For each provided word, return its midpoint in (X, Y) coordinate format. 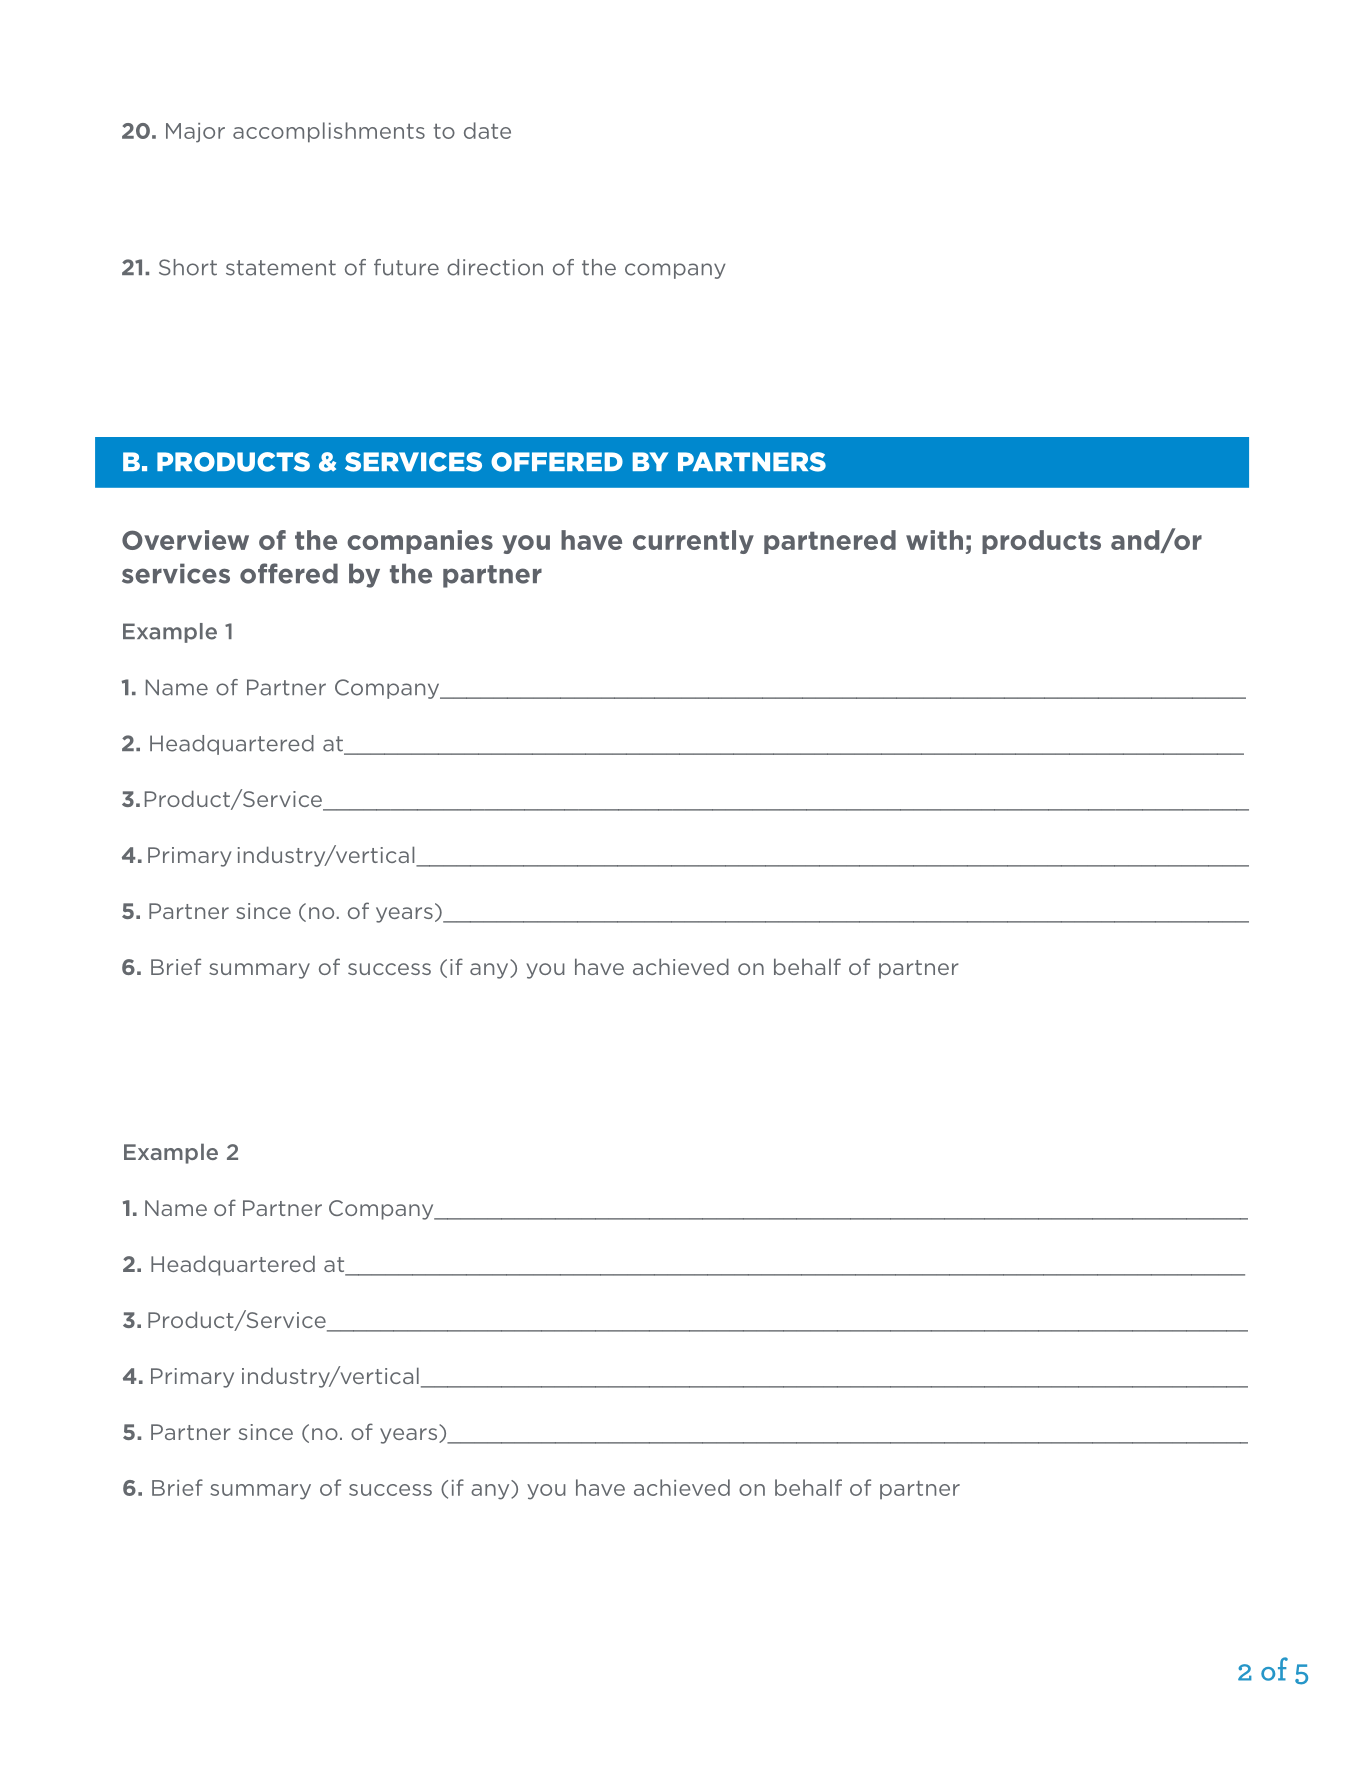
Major (195, 133)
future (406, 267)
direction (495, 267)
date (487, 130)
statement (281, 268)
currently (693, 542)
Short (188, 267)
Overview (185, 540)
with (934, 540)
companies (420, 542)
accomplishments (329, 132)
